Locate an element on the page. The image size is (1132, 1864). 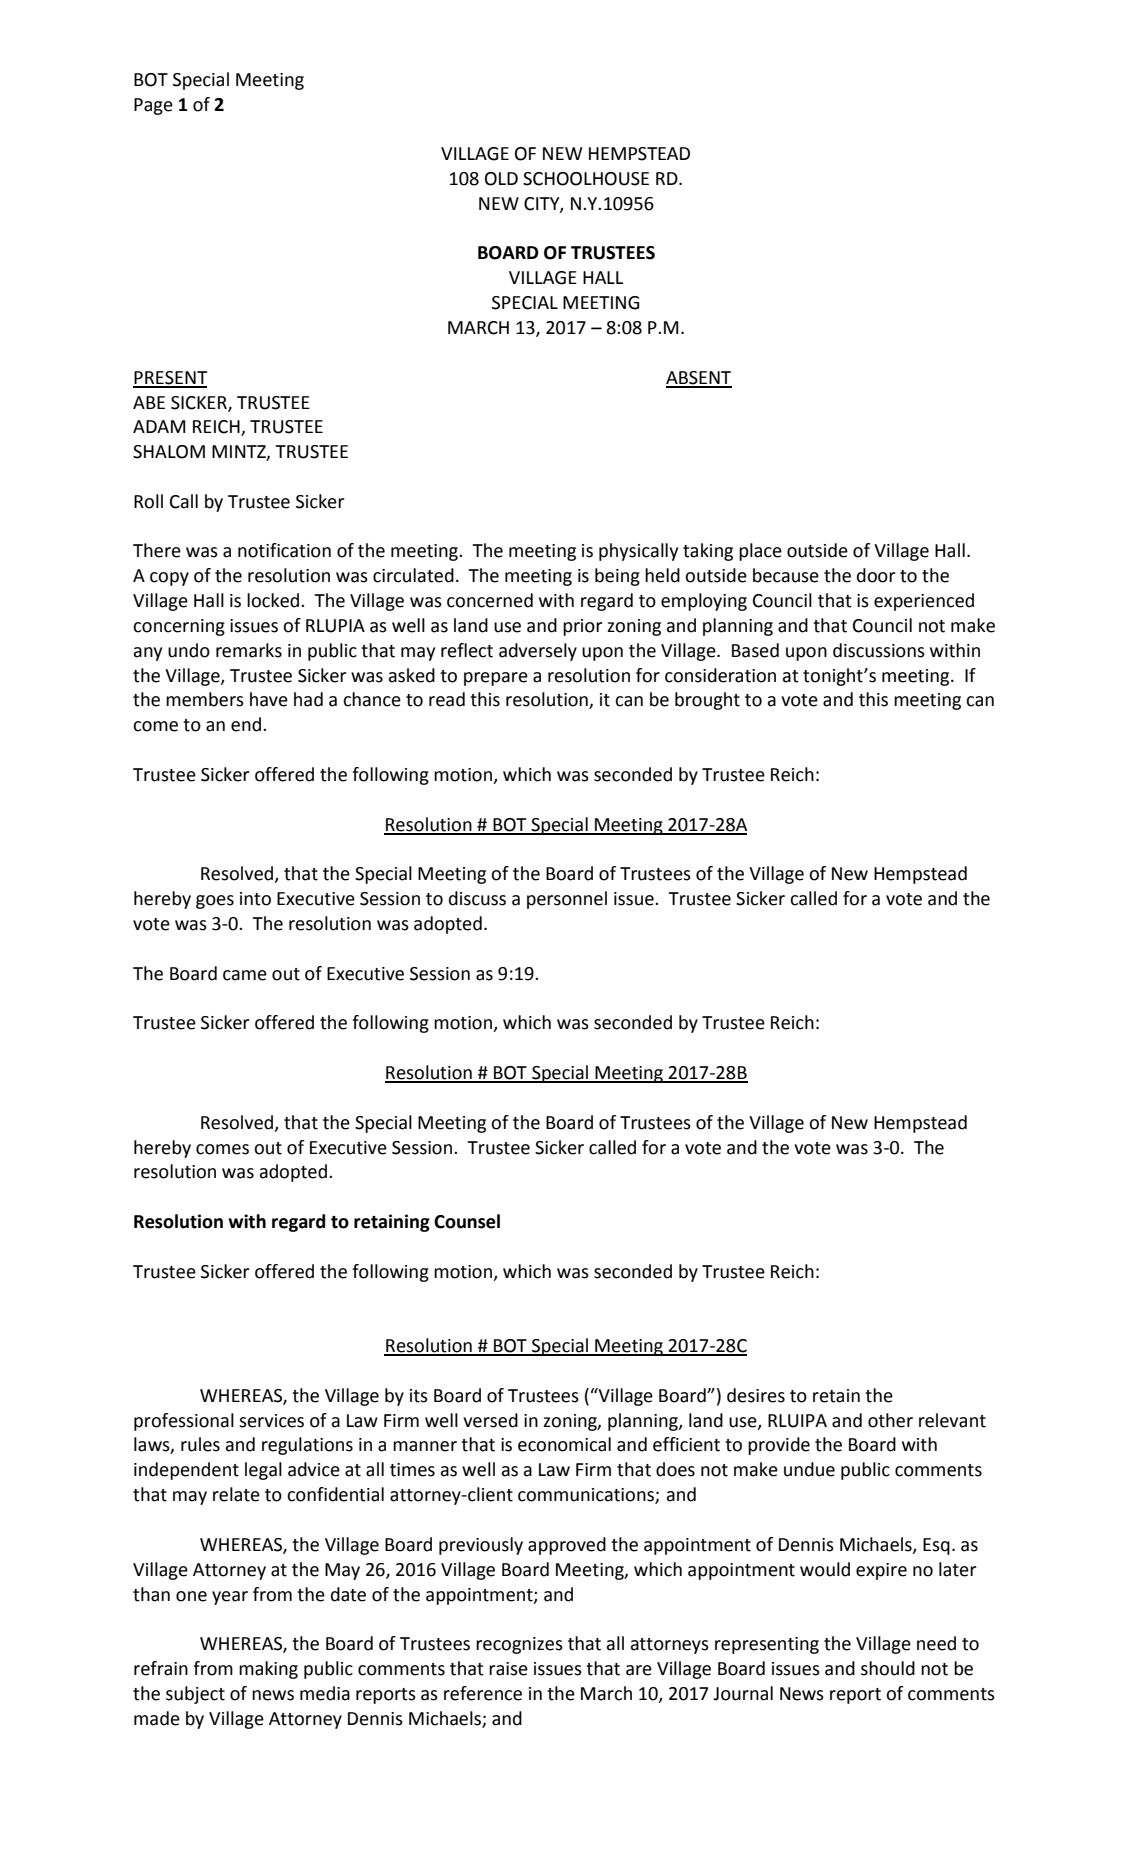
SCHOOLHOUSE is located at coordinates (586, 179).
